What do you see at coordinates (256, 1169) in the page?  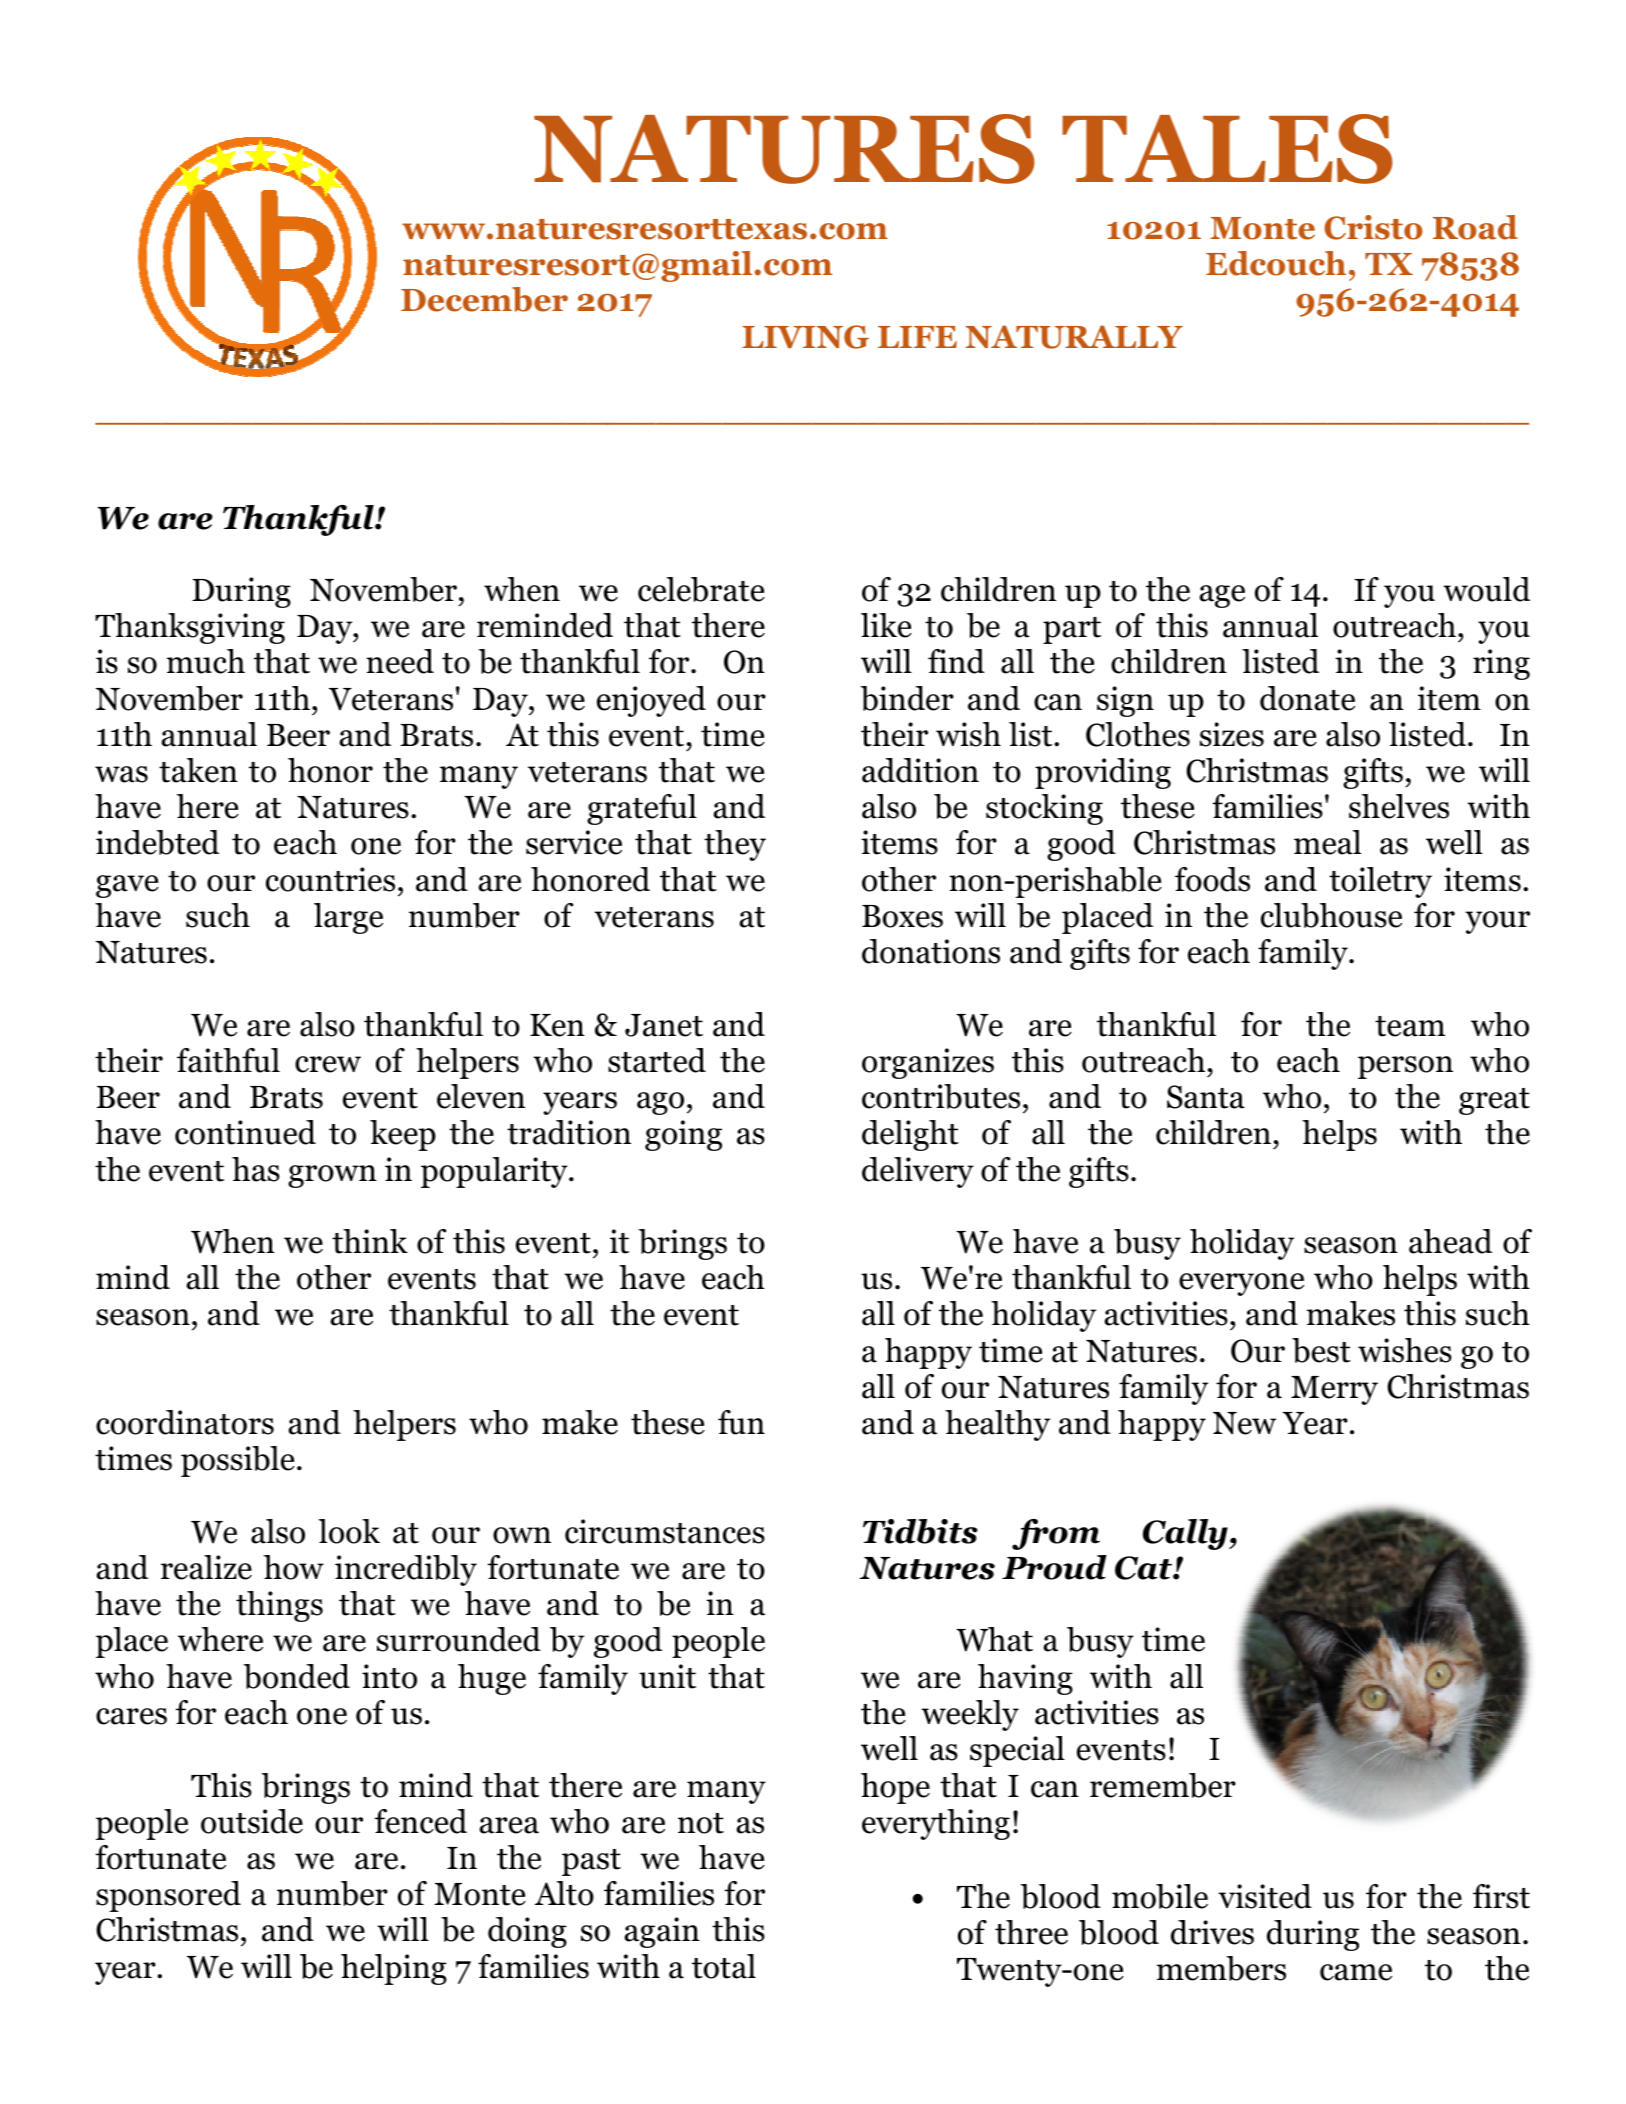 I see `has` at bounding box center [256, 1169].
